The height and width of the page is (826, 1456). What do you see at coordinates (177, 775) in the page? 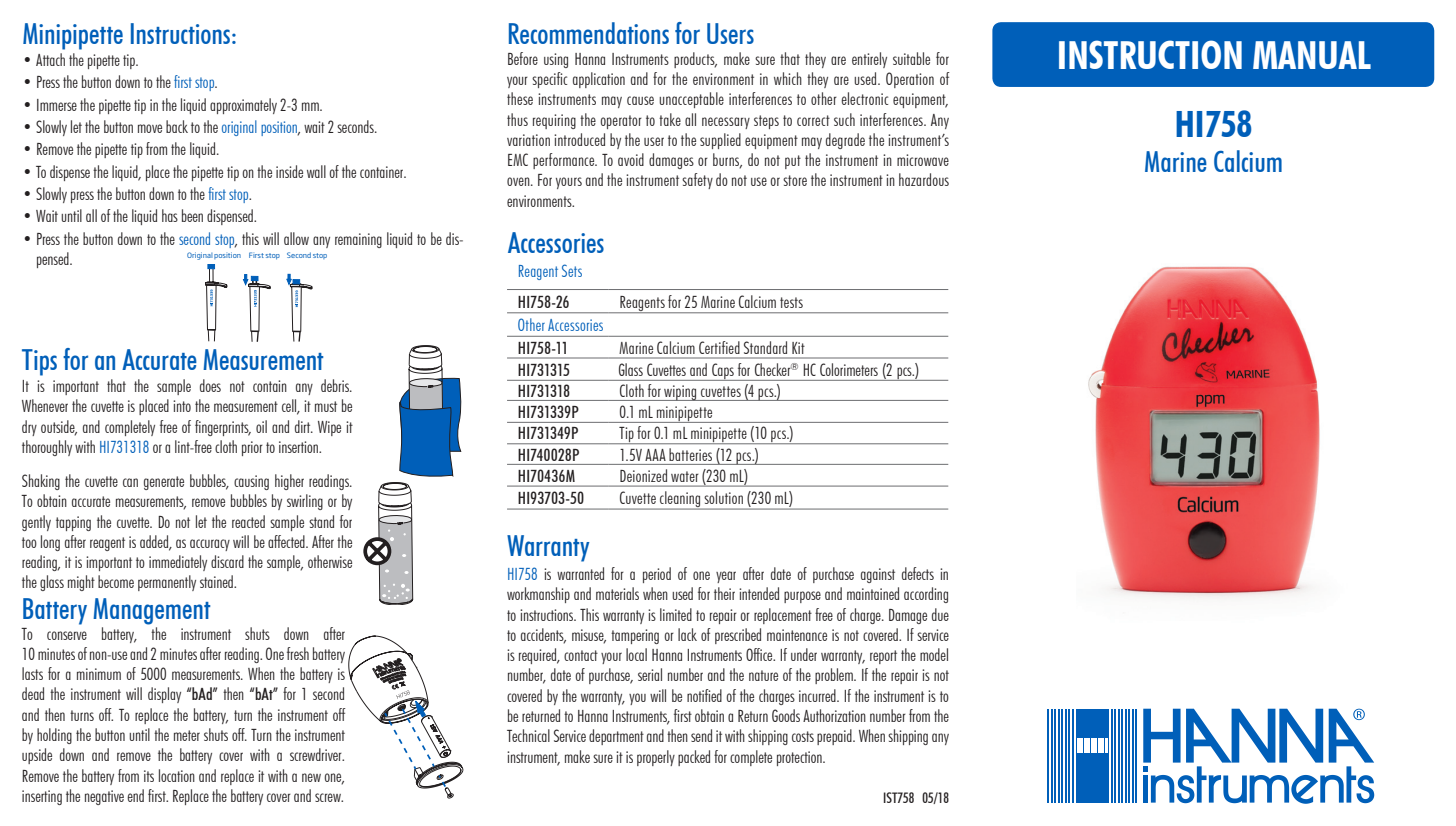
I see `location` at bounding box center [177, 775].
